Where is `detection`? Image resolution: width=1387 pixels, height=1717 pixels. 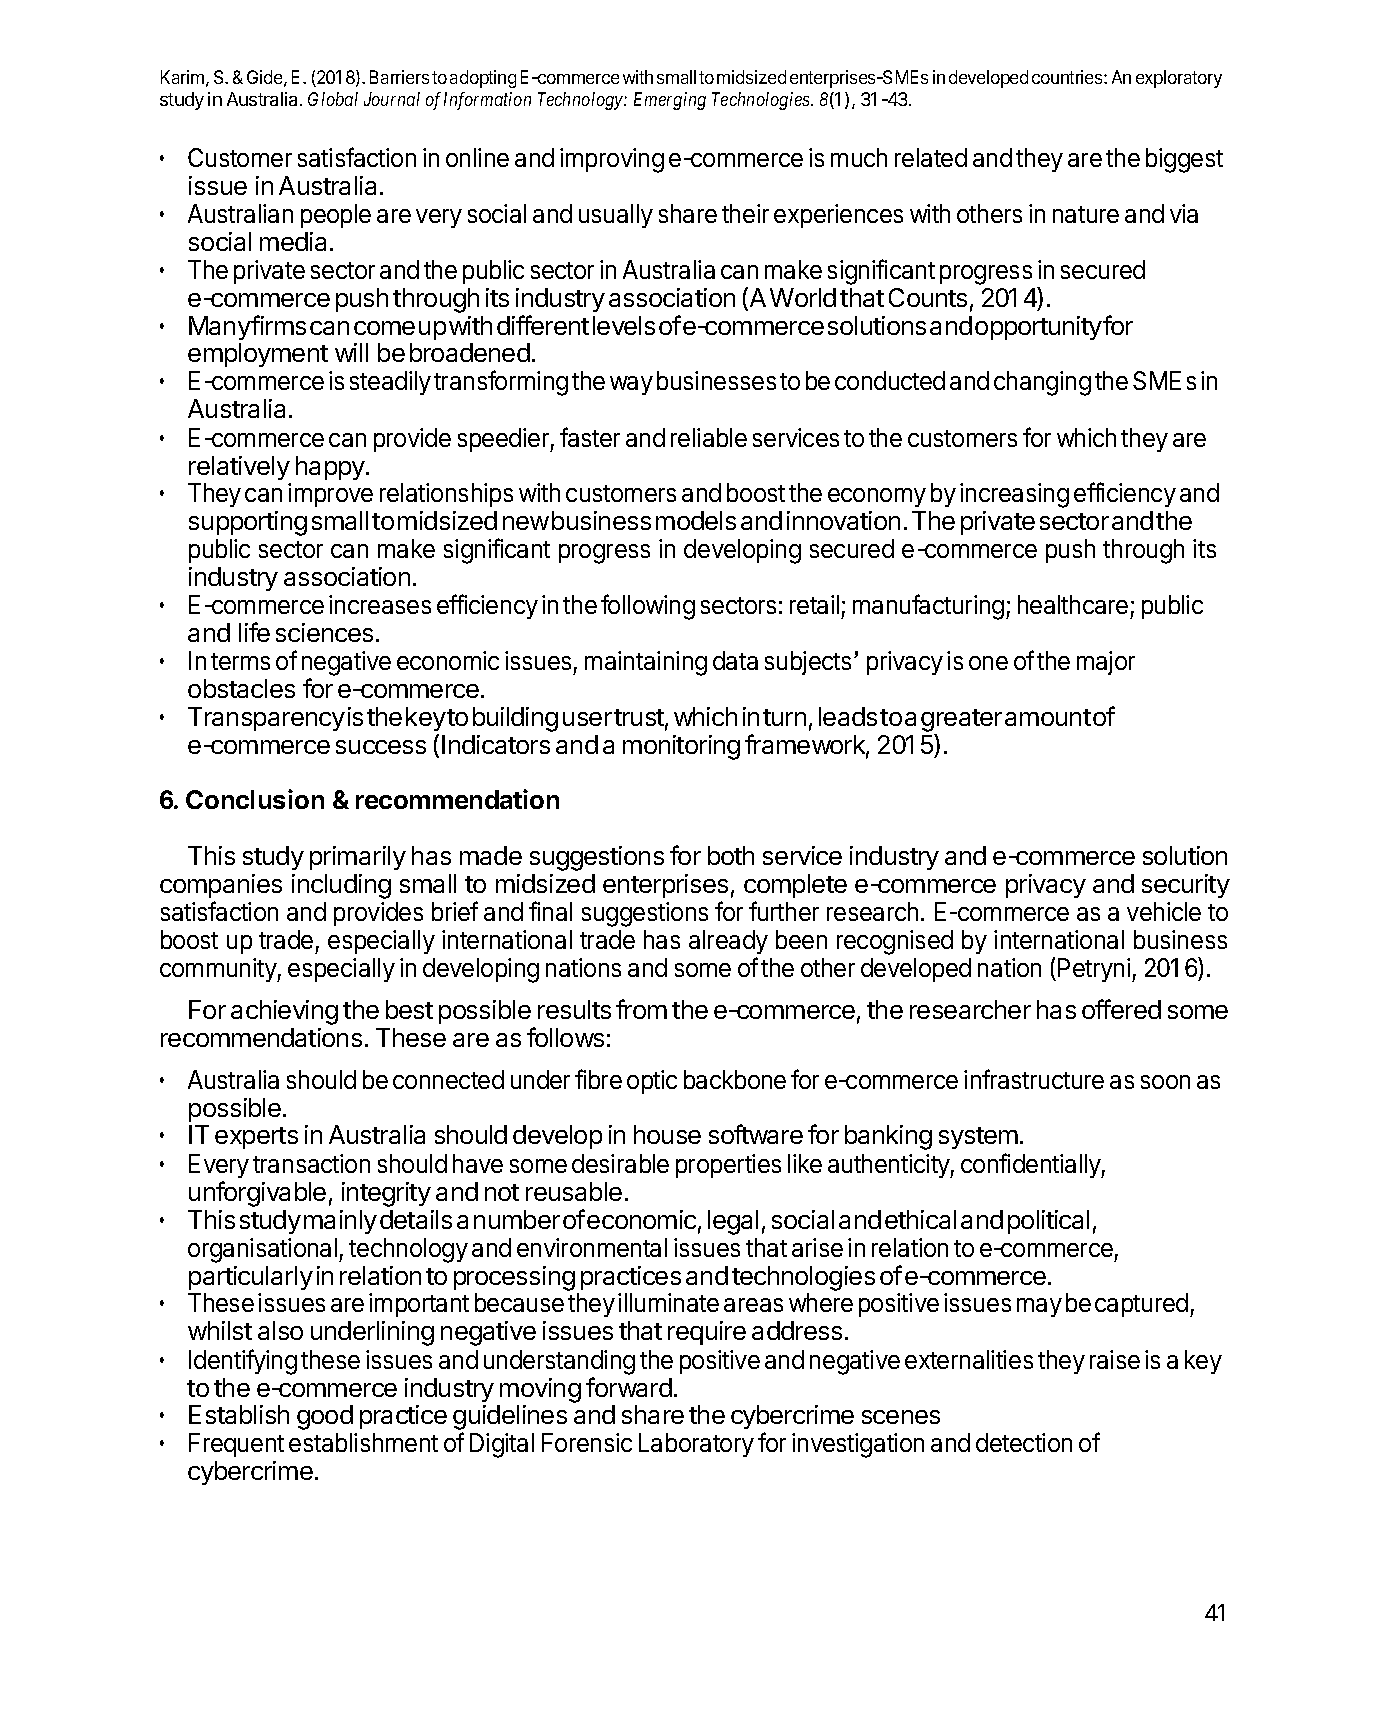
detection is located at coordinates (1024, 1442).
